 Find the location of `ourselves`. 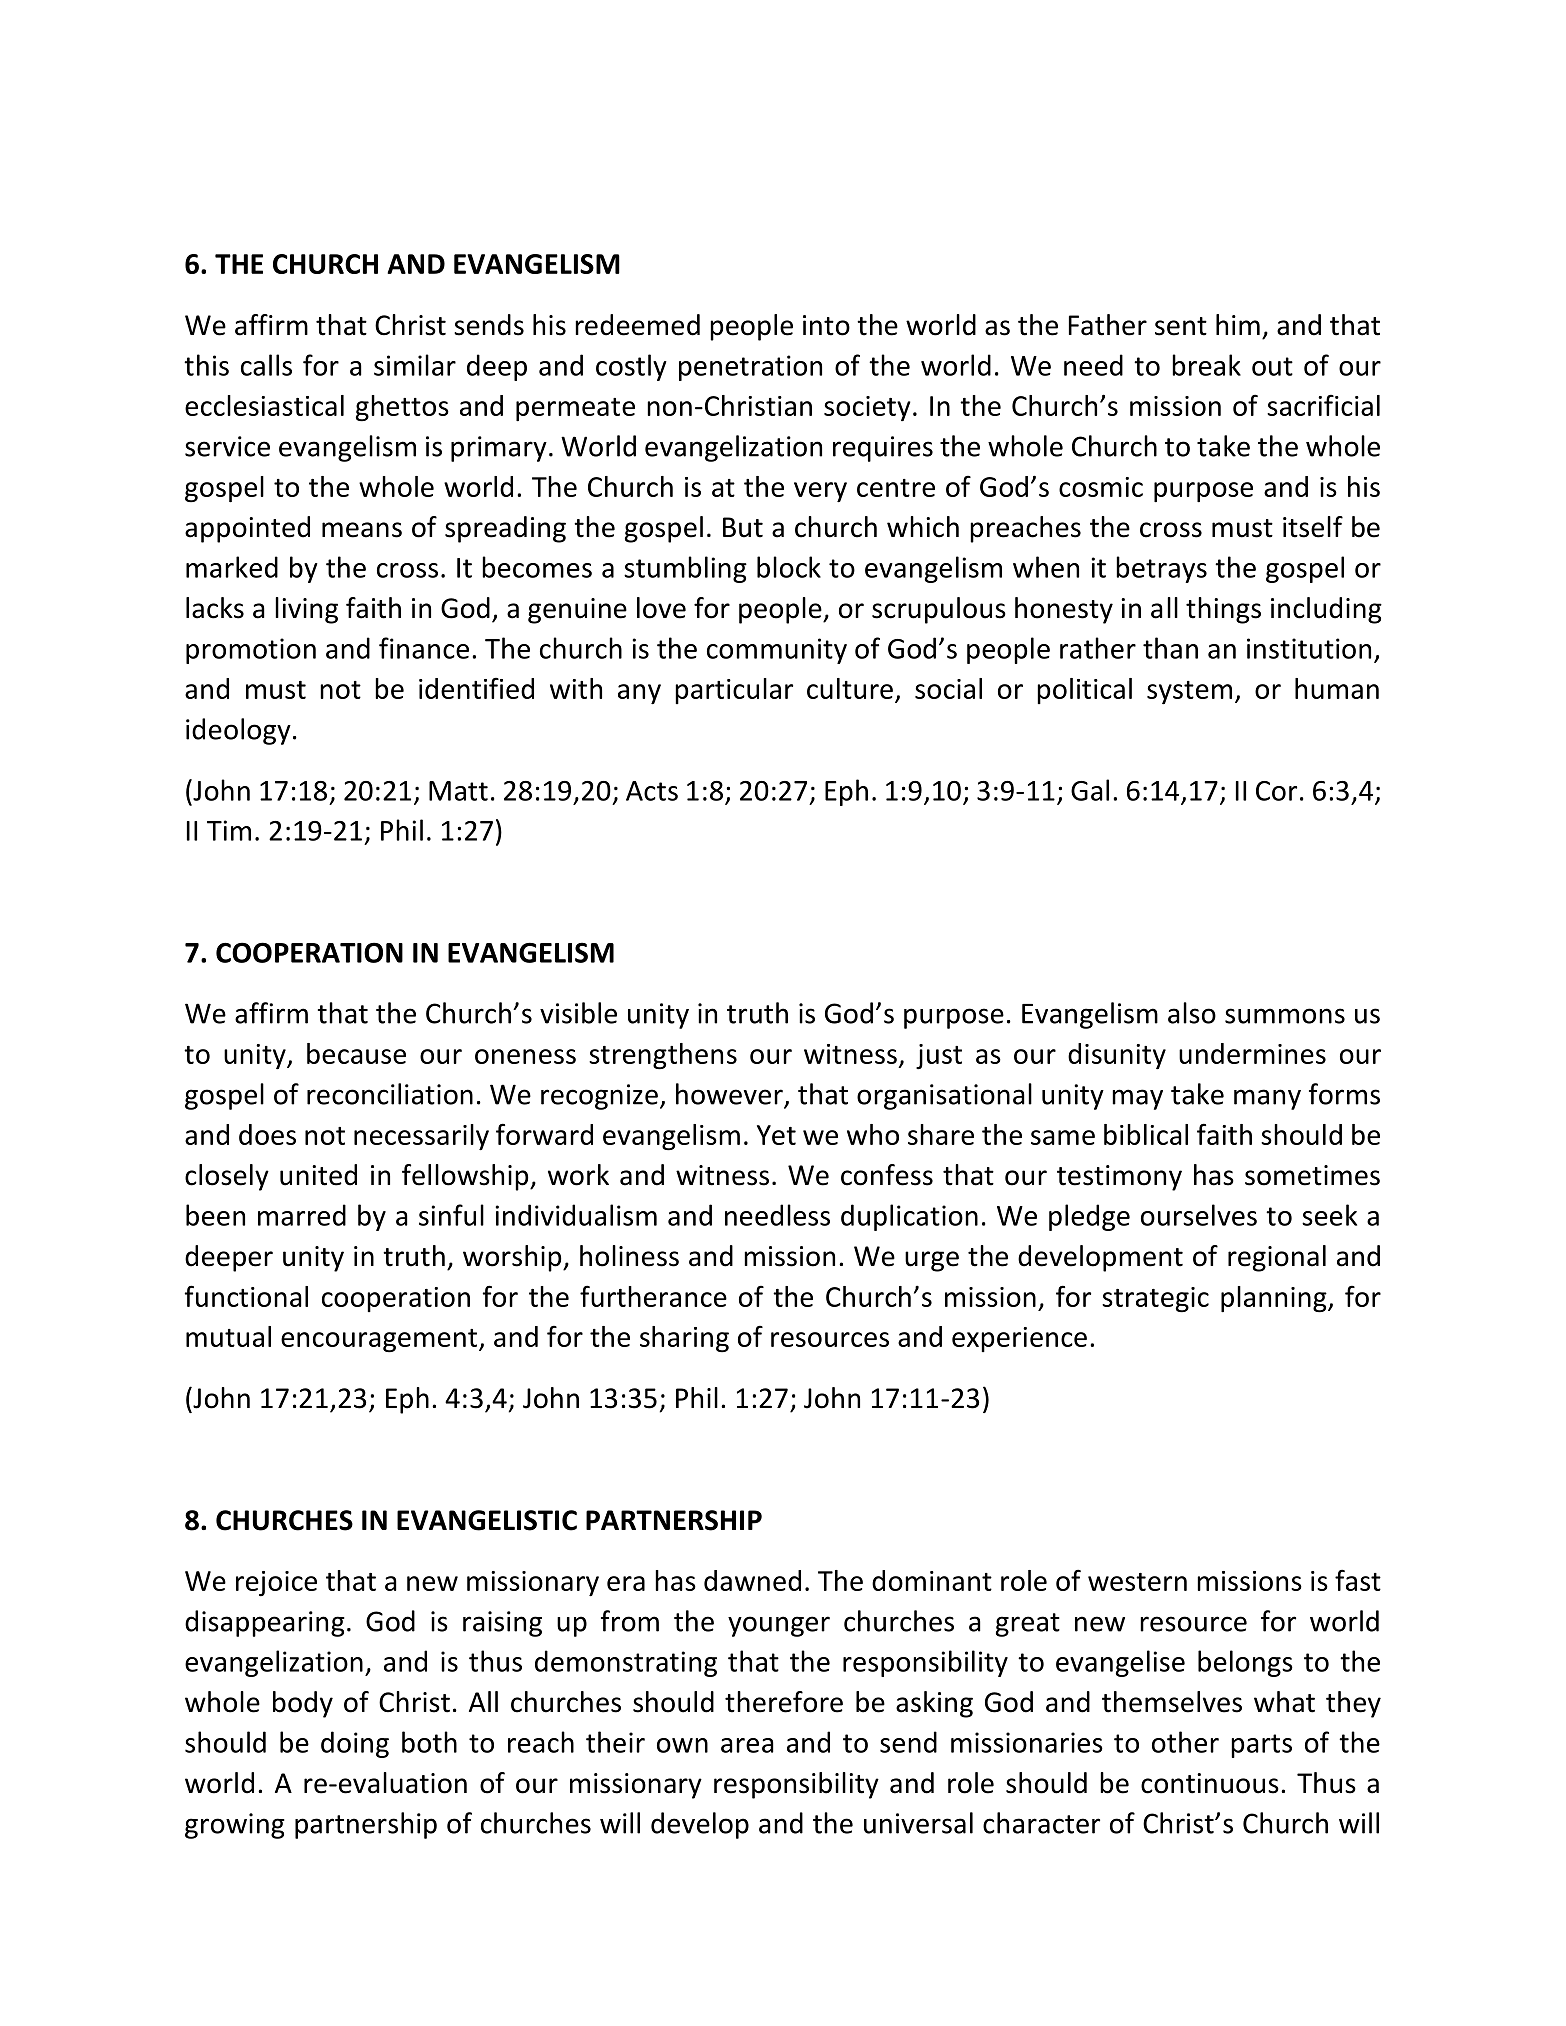

ourselves is located at coordinates (1199, 1215).
